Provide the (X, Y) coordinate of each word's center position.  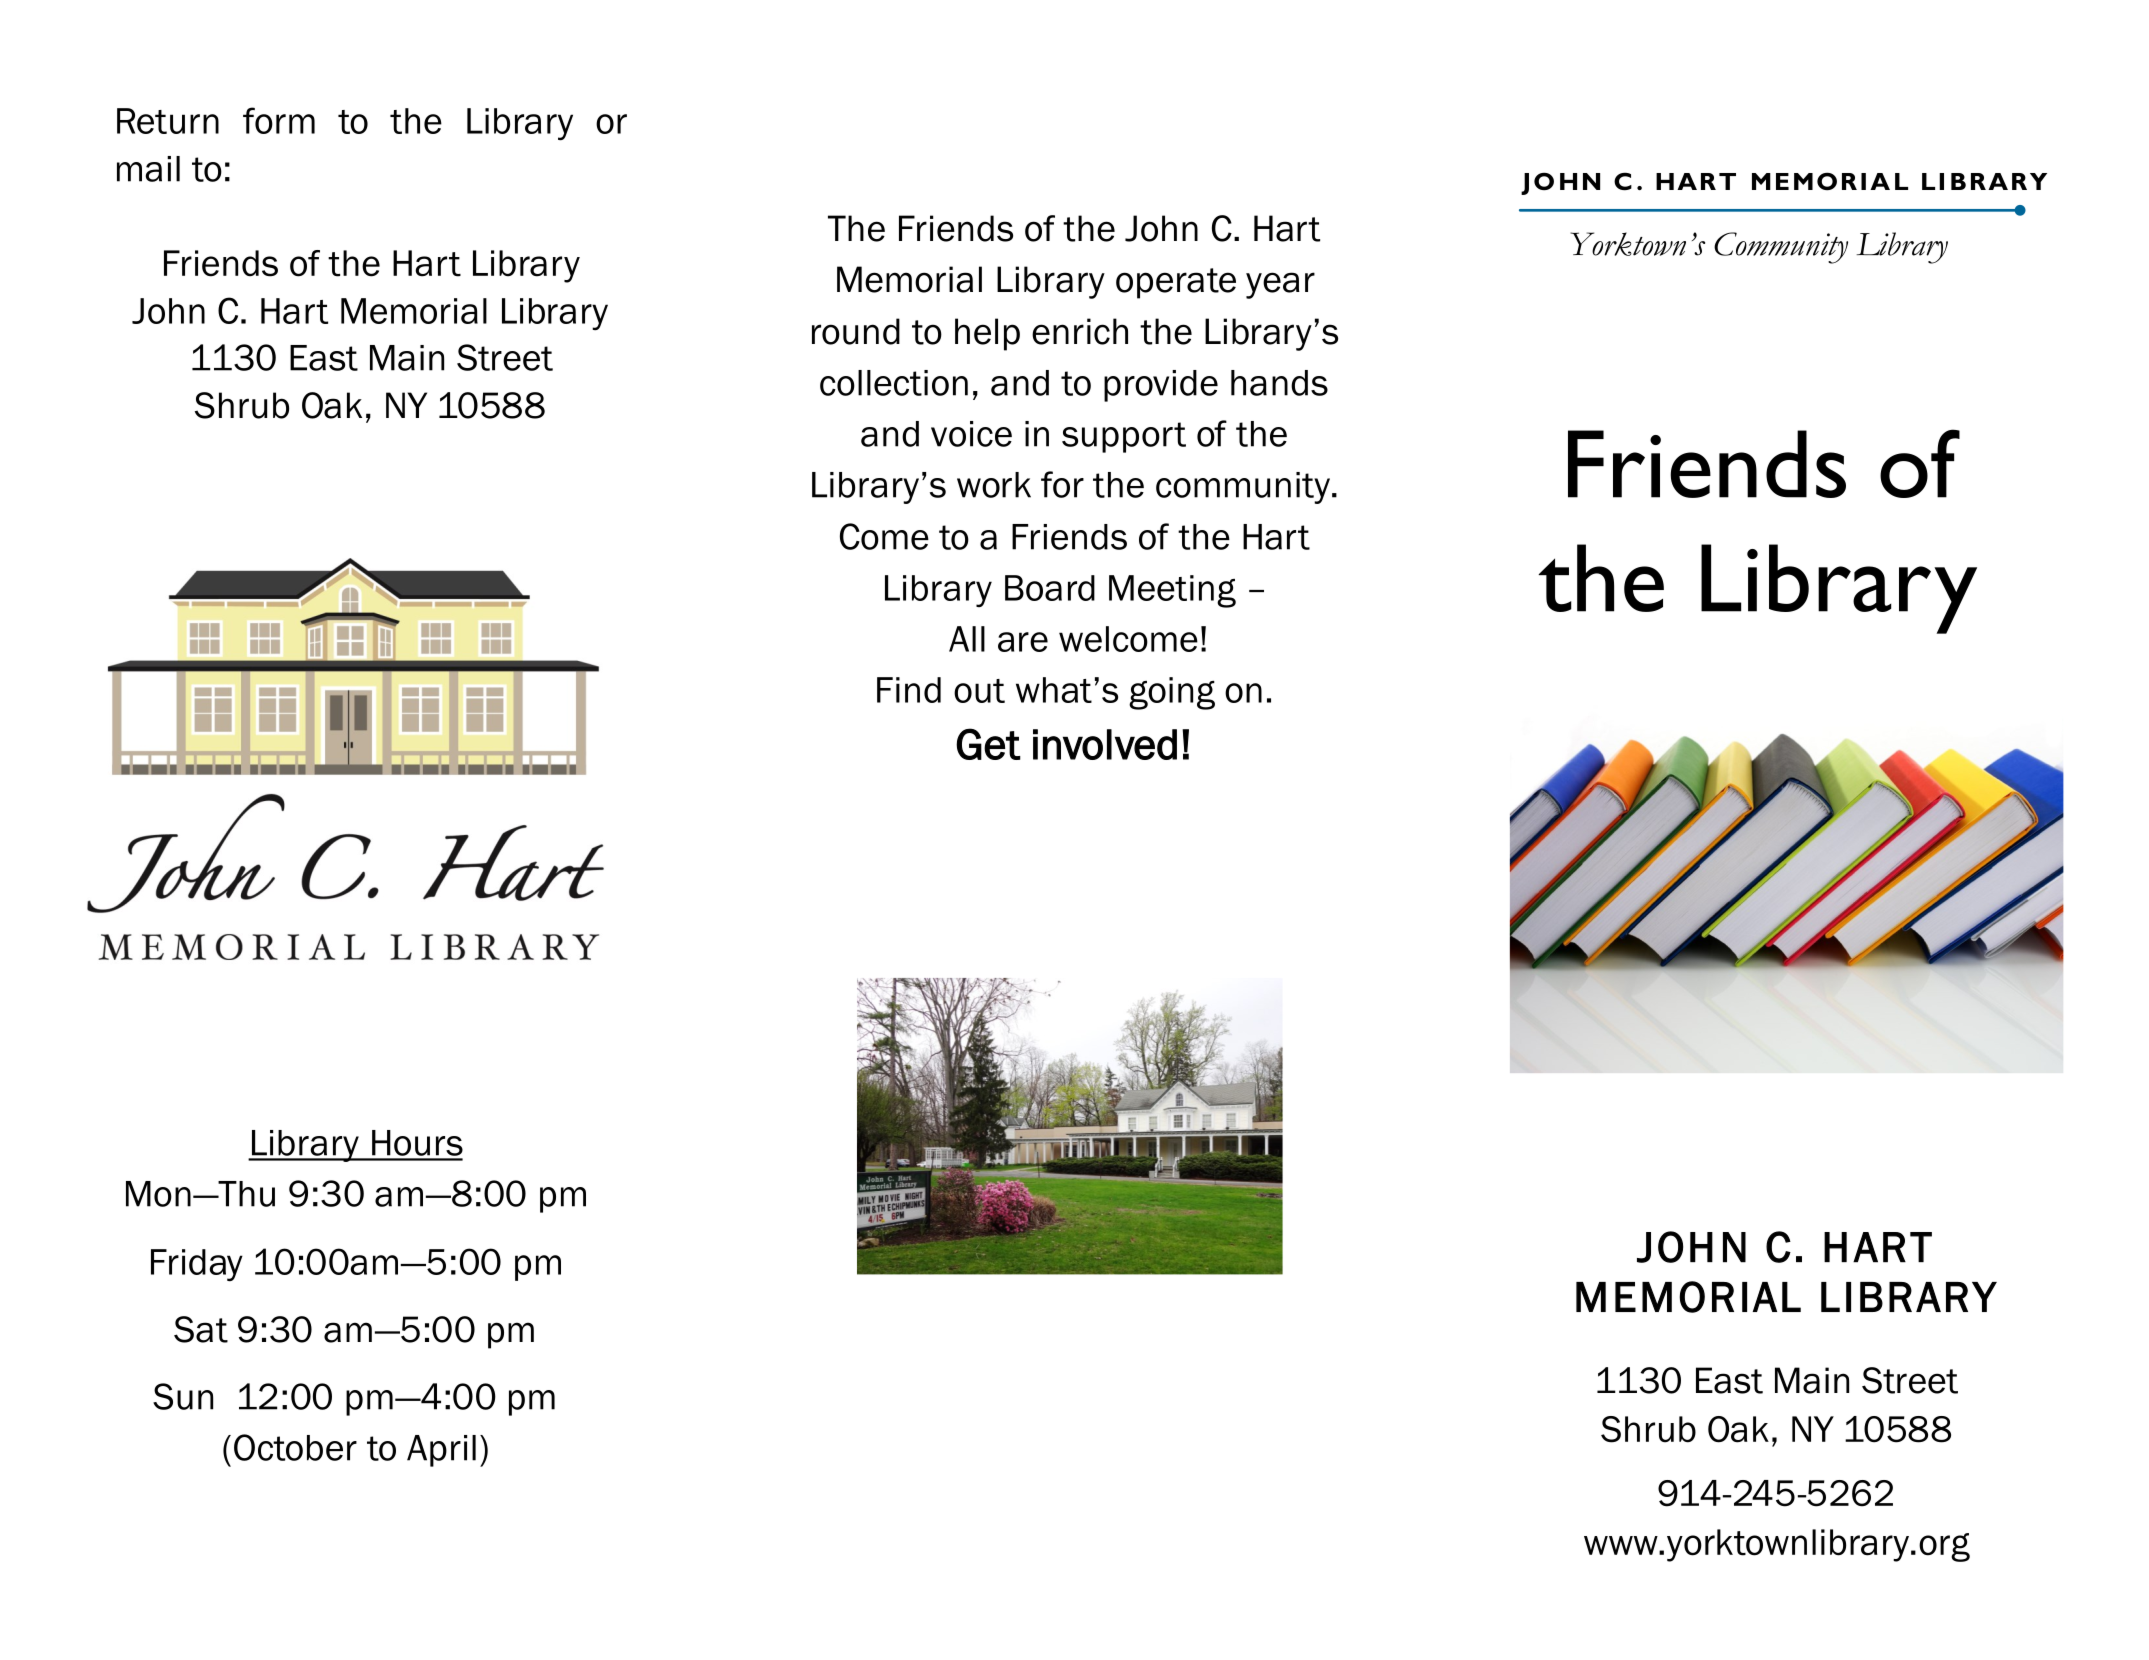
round (856, 331)
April (441, 1451)
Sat (201, 1329)
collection (894, 383)
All (967, 639)
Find (909, 690)
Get (988, 744)
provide (1161, 386)
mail (148, 169)
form (279, 120)
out (979, 691)
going (1172, 693)
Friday (197, 1265)
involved (1105, 744)
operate (1176, 283)
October (295, 1447)
